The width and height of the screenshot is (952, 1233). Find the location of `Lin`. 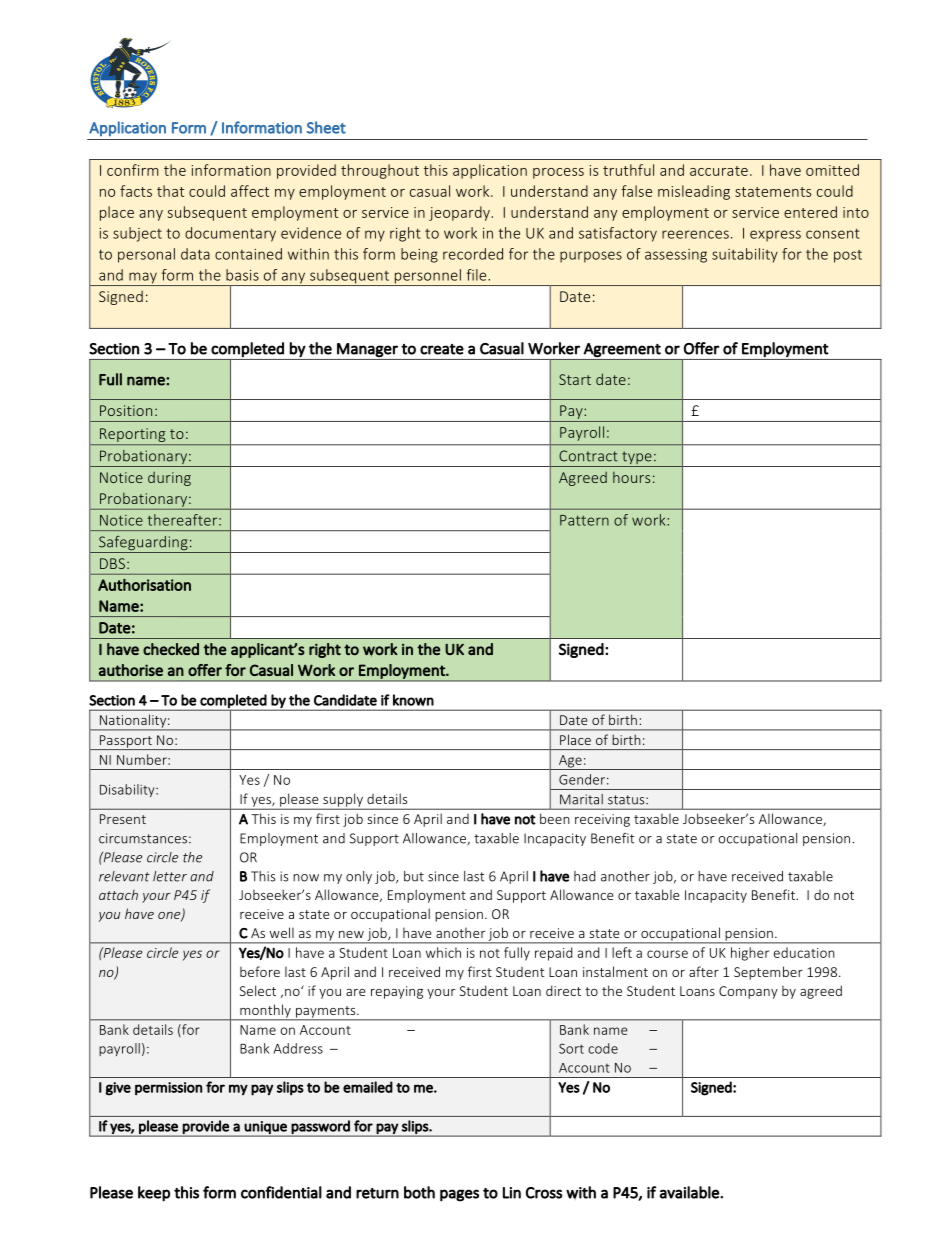

Lin is located at coordinates (512, 1193).
